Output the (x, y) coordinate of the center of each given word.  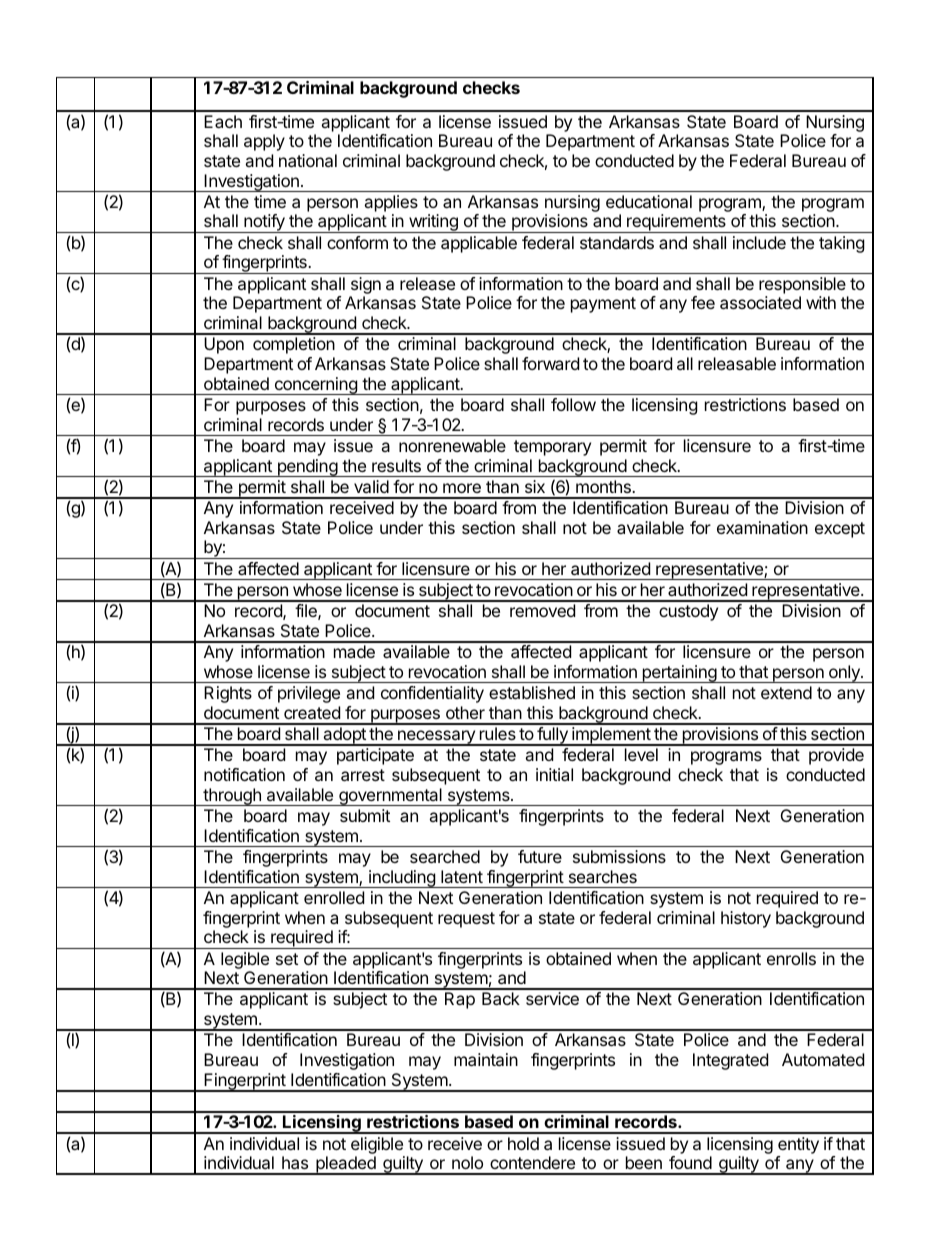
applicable (479, 244)
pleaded (346, 1165)
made (354, 651)
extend (786, 692)
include (759, 242)
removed (542, 610)
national (308, 160)
